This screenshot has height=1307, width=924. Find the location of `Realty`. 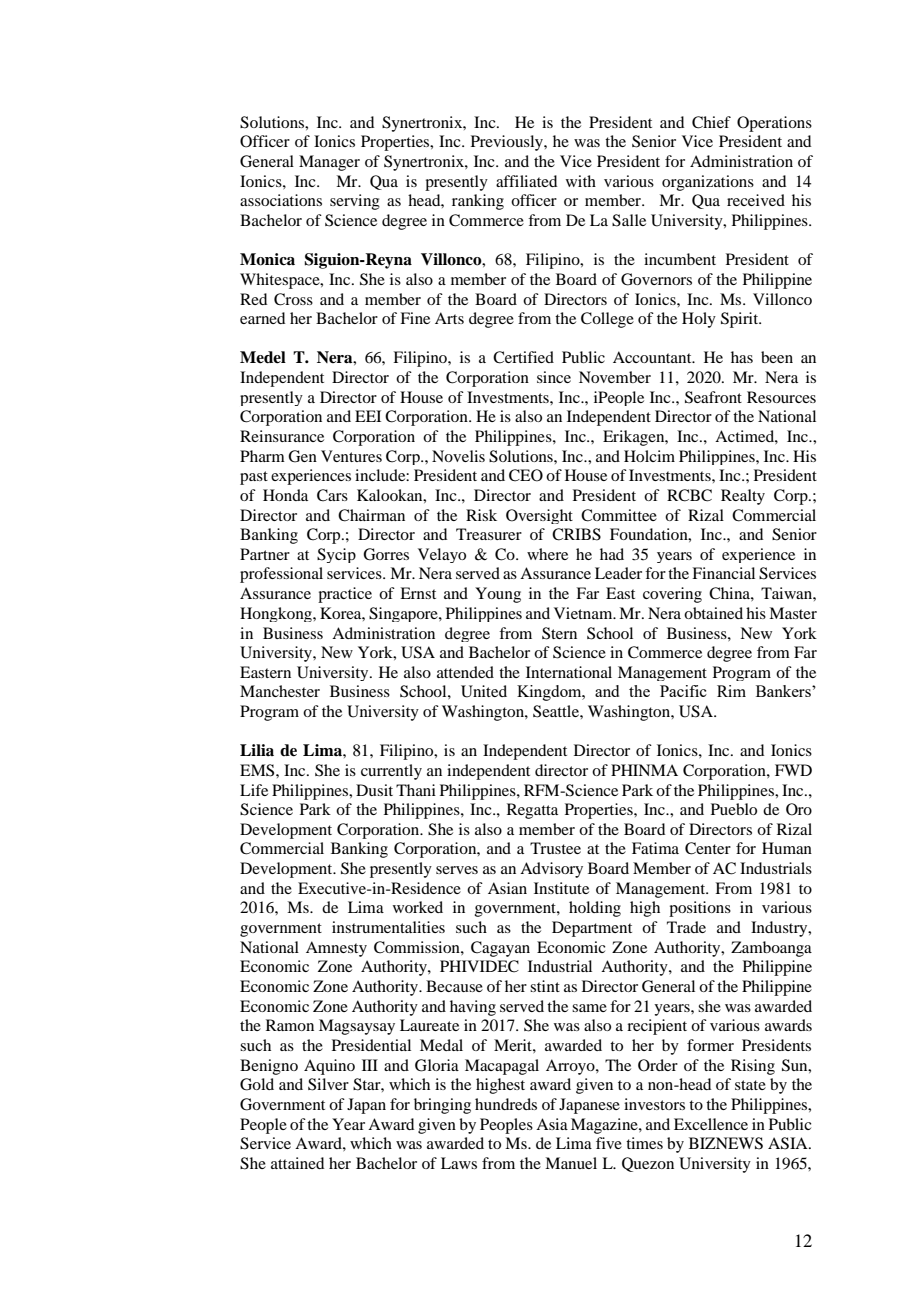

Realty is located at coordinates (743, 497).
